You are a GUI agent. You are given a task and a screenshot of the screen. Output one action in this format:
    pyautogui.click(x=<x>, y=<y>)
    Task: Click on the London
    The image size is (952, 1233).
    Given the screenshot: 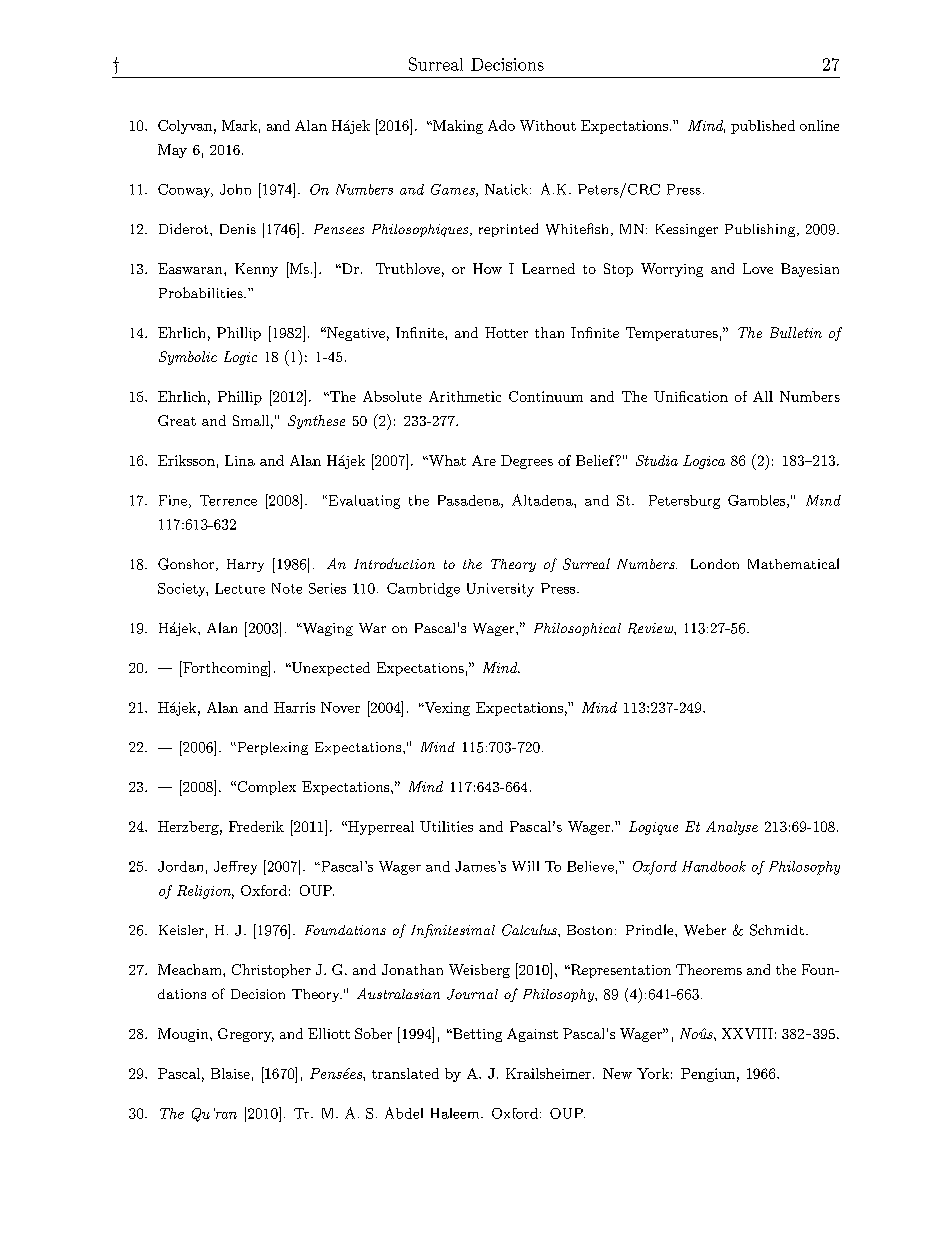 What is the action you would take?
    pyautogui.click(x=715, y=564)
